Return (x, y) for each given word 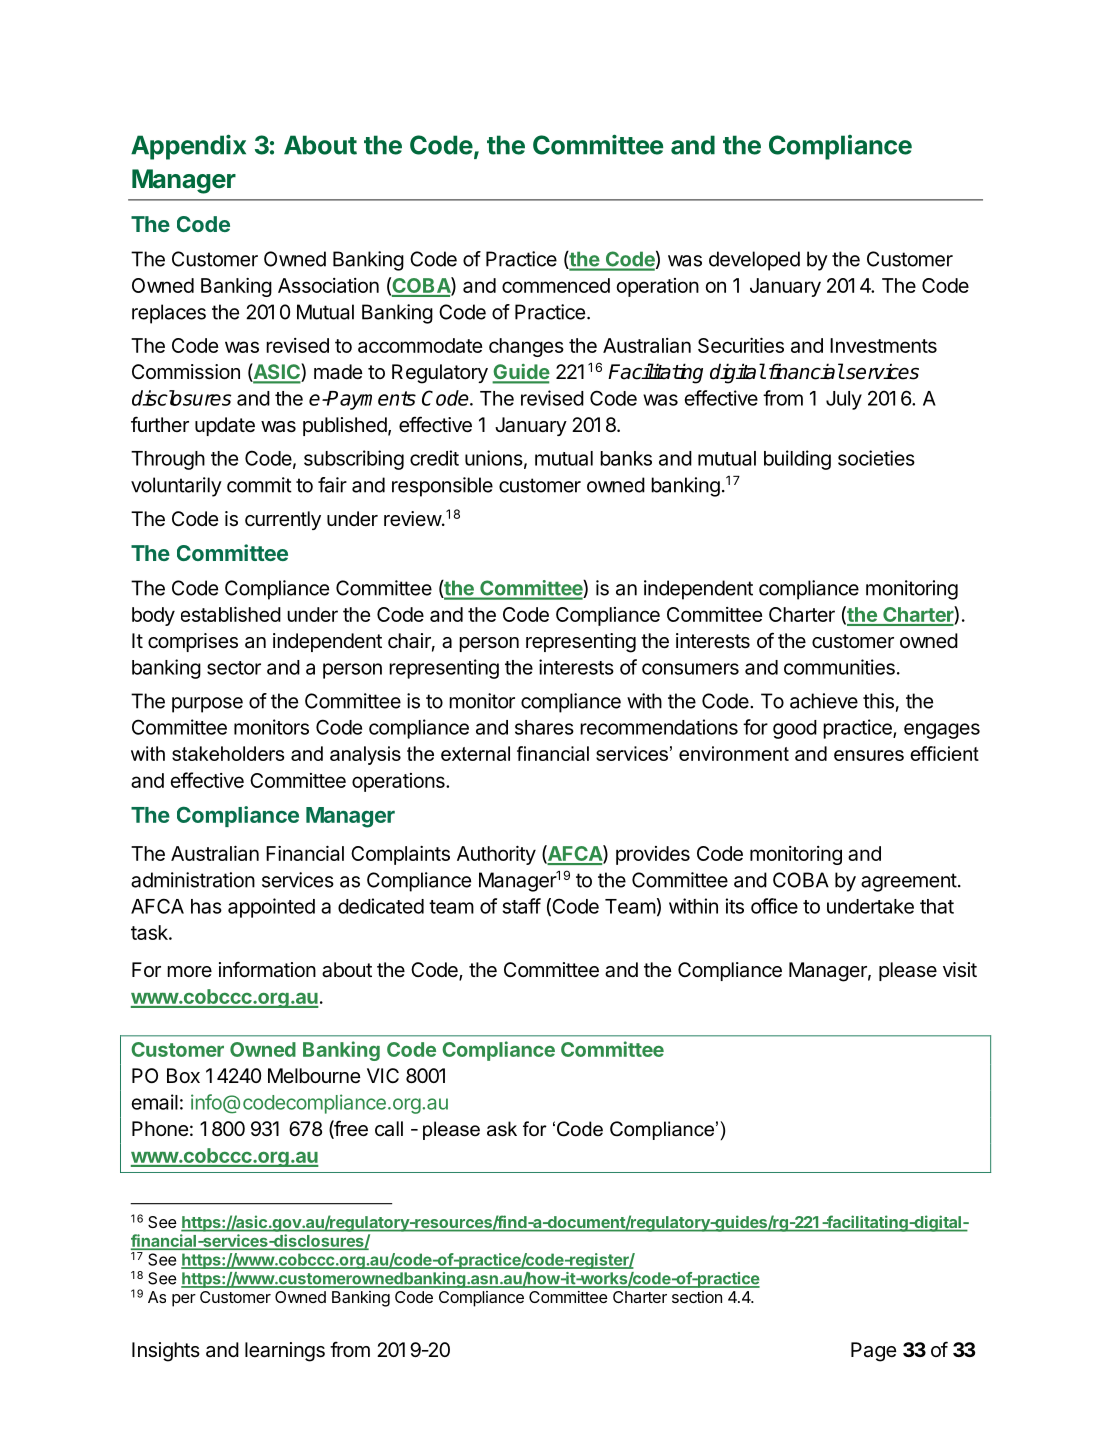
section (697, 1297)
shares (544, 727)
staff (522, 906)
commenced (556, 285)
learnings (285, 1352)
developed (754, 261)
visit (960, 970)
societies (876, 458)
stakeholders (228, 753)
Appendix (188, 147)
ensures (869, 755)
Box (183, 1075)
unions (494, 458)
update (225, 426)
